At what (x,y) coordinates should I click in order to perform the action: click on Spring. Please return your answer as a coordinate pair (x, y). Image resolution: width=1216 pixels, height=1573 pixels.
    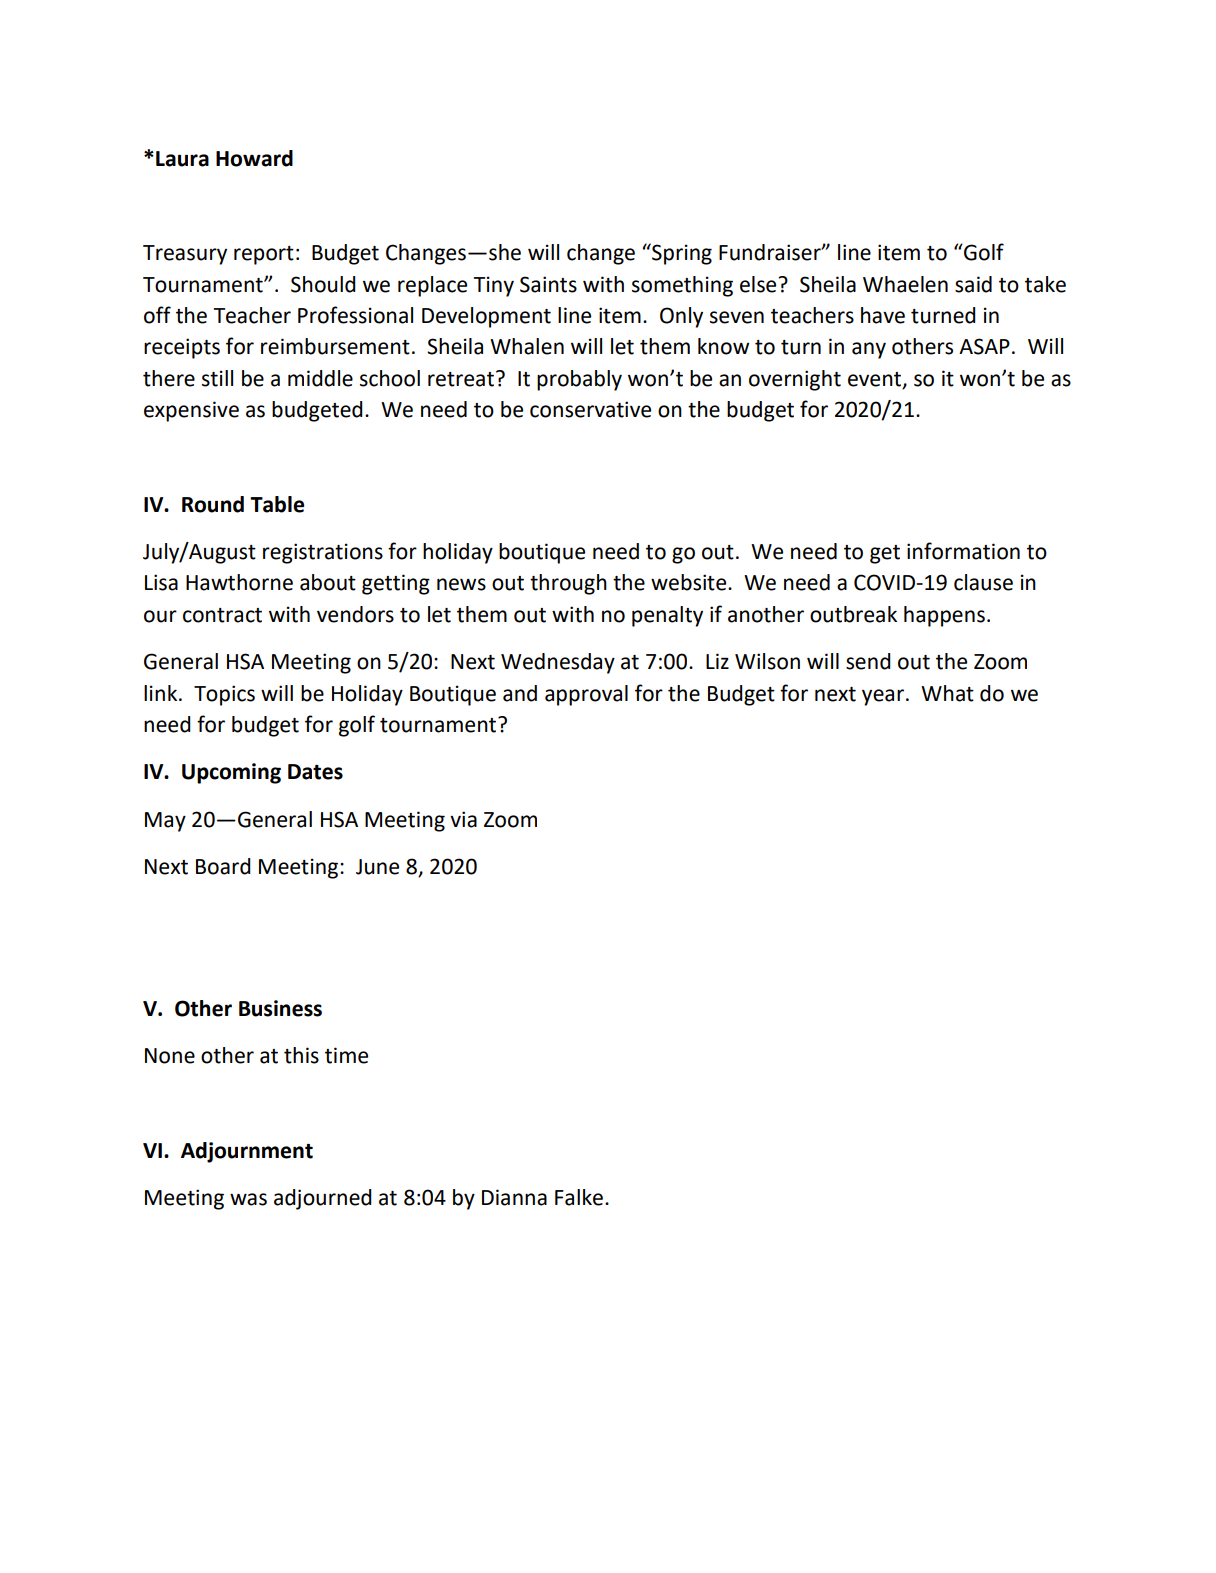
    Looking at the image, I should click on (681, 254).
